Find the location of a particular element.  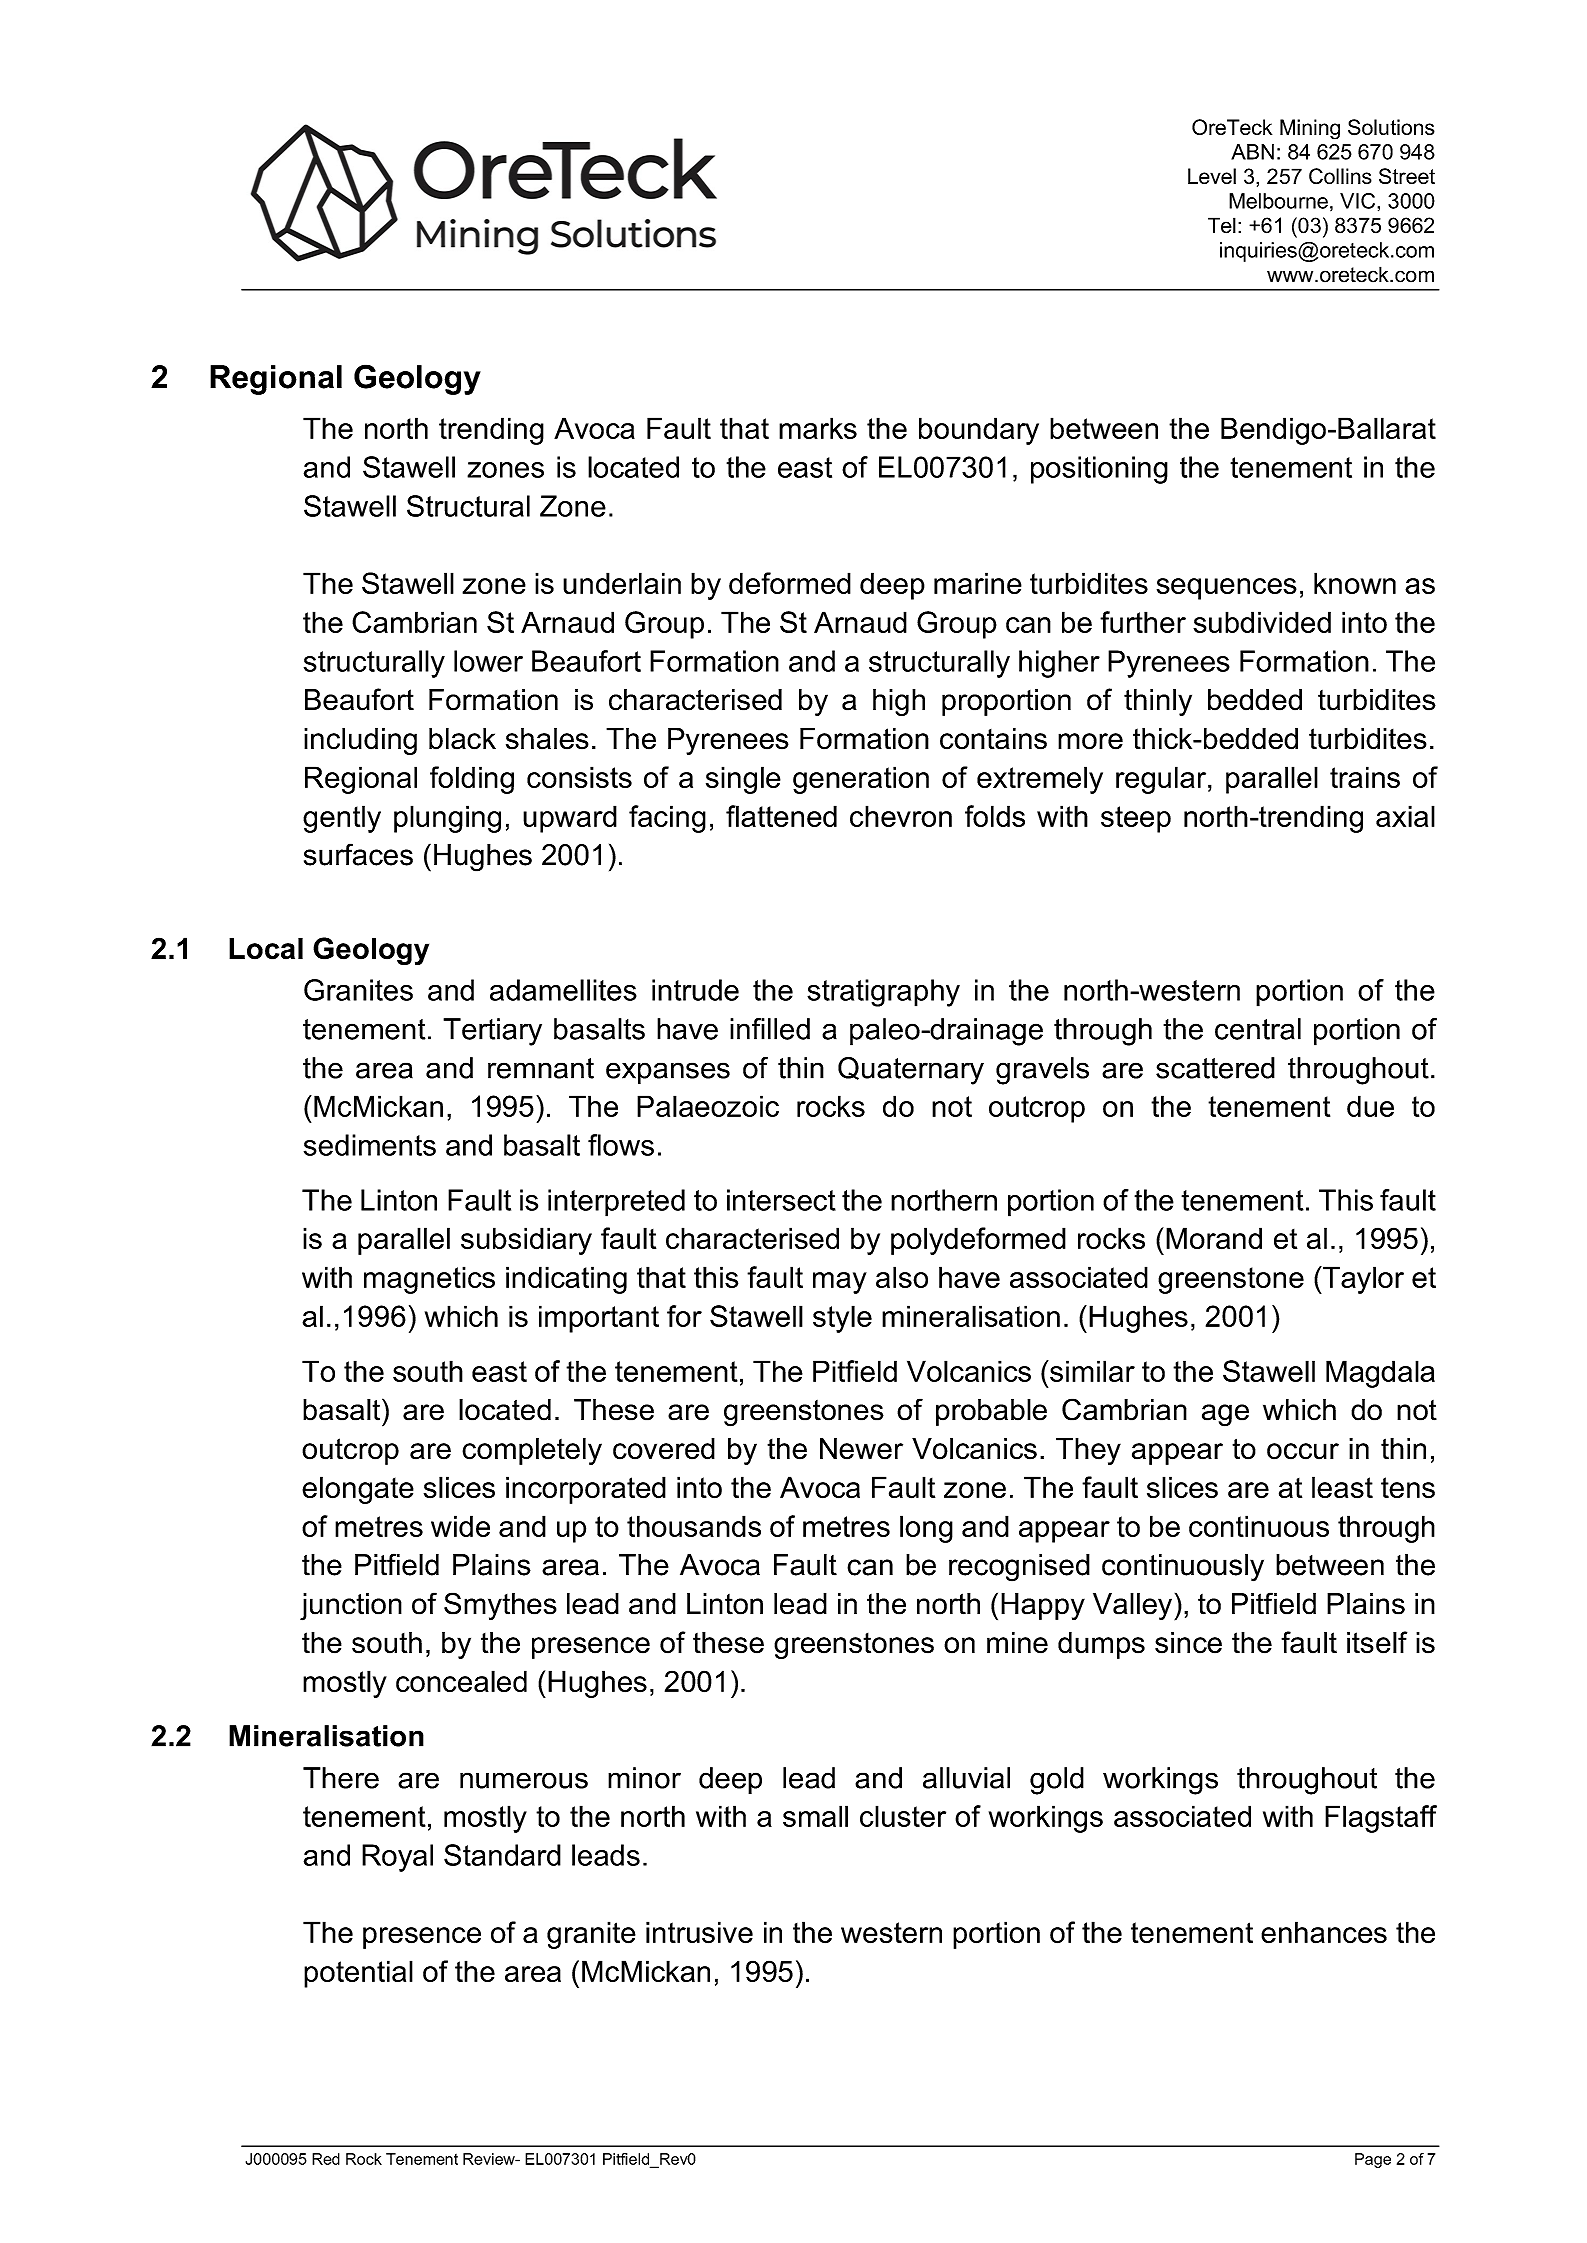

Melbourne is located at coordinates (1278, 201).
